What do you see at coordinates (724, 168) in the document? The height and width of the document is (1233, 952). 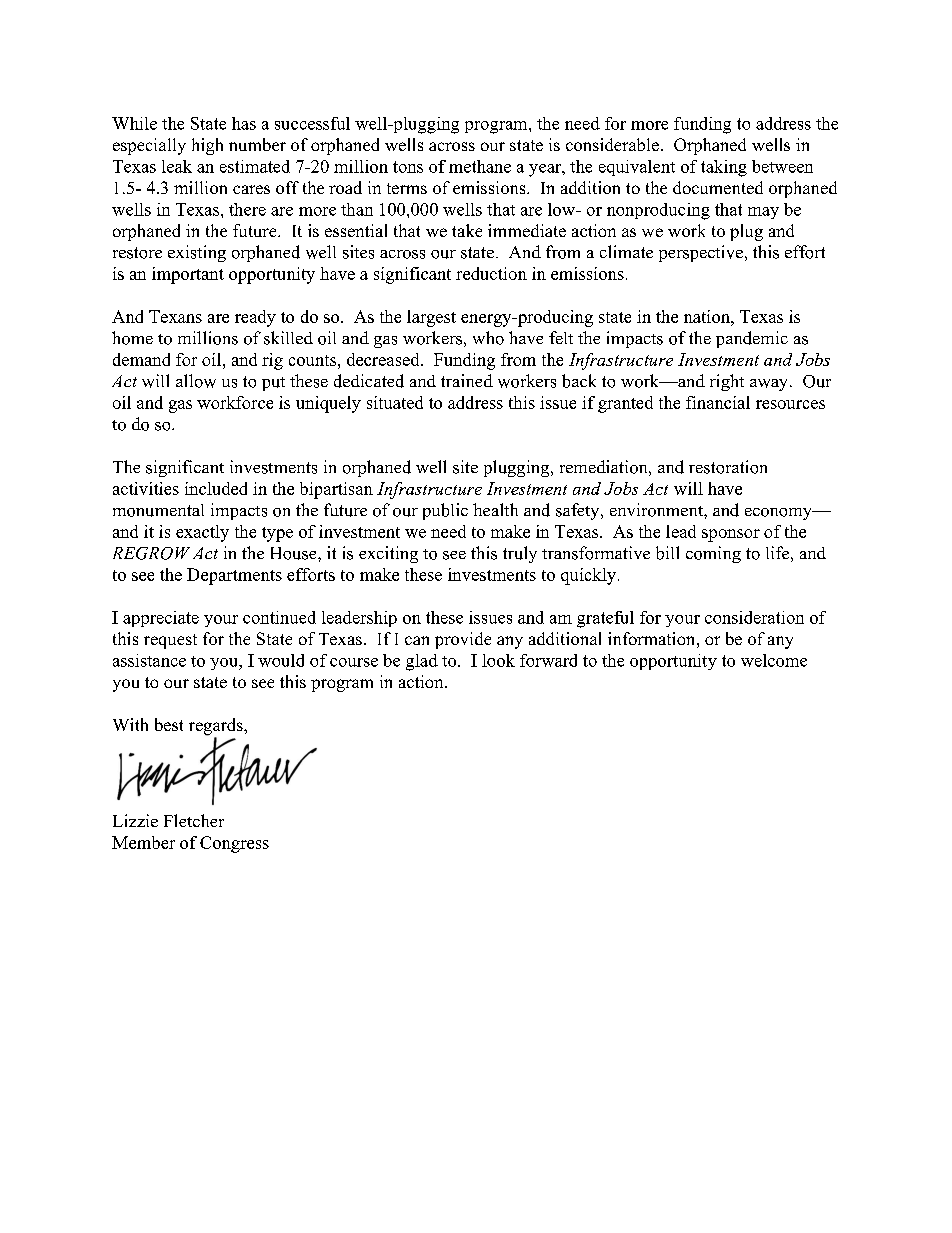 I see `taking` at bounding box center [724, 168].
